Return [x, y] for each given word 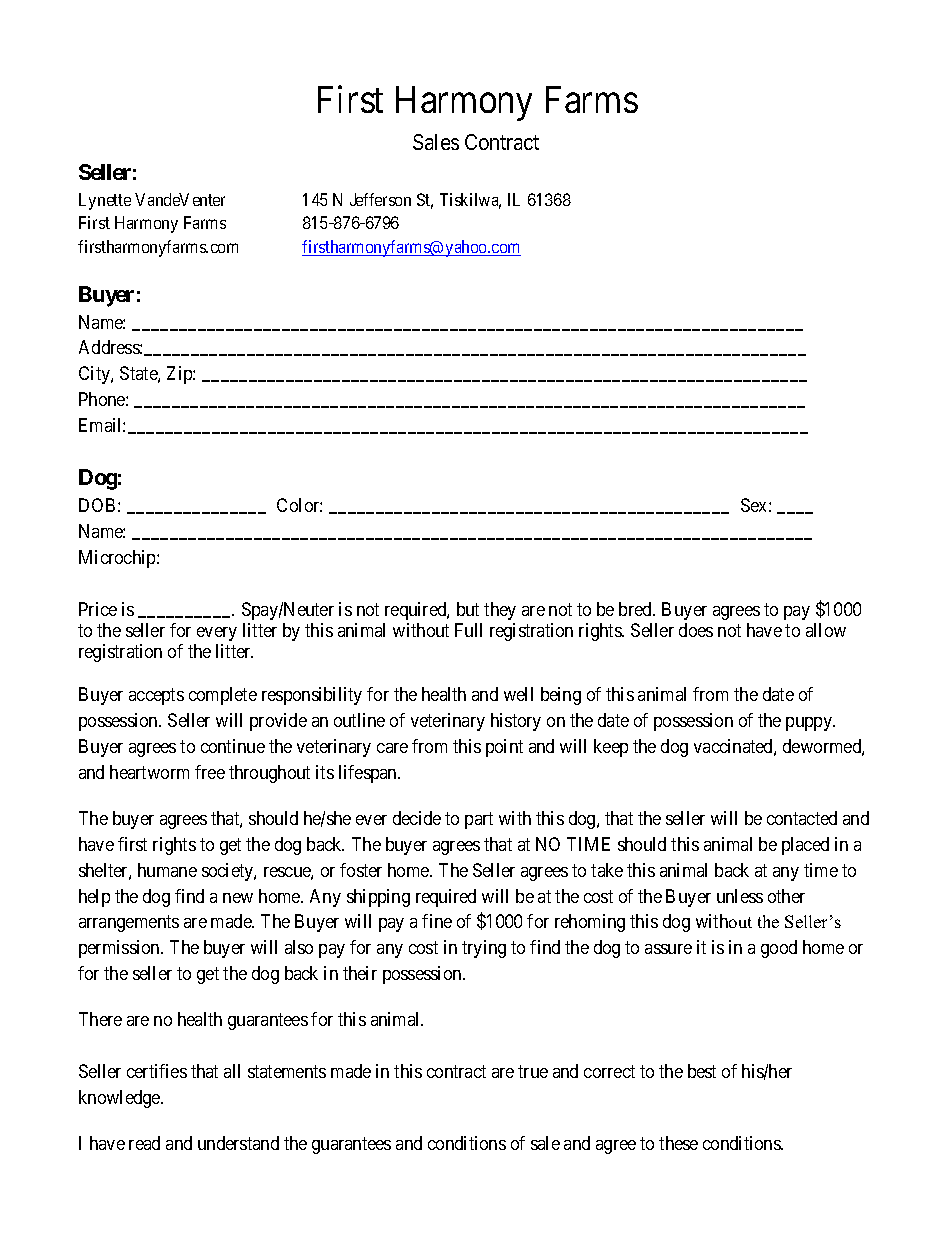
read [144, 1143]
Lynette [105, 201]
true [533, 1071]
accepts [156, 697]
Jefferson [380, 199]
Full [468, 630]
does [696, 630]
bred [637, 609]
